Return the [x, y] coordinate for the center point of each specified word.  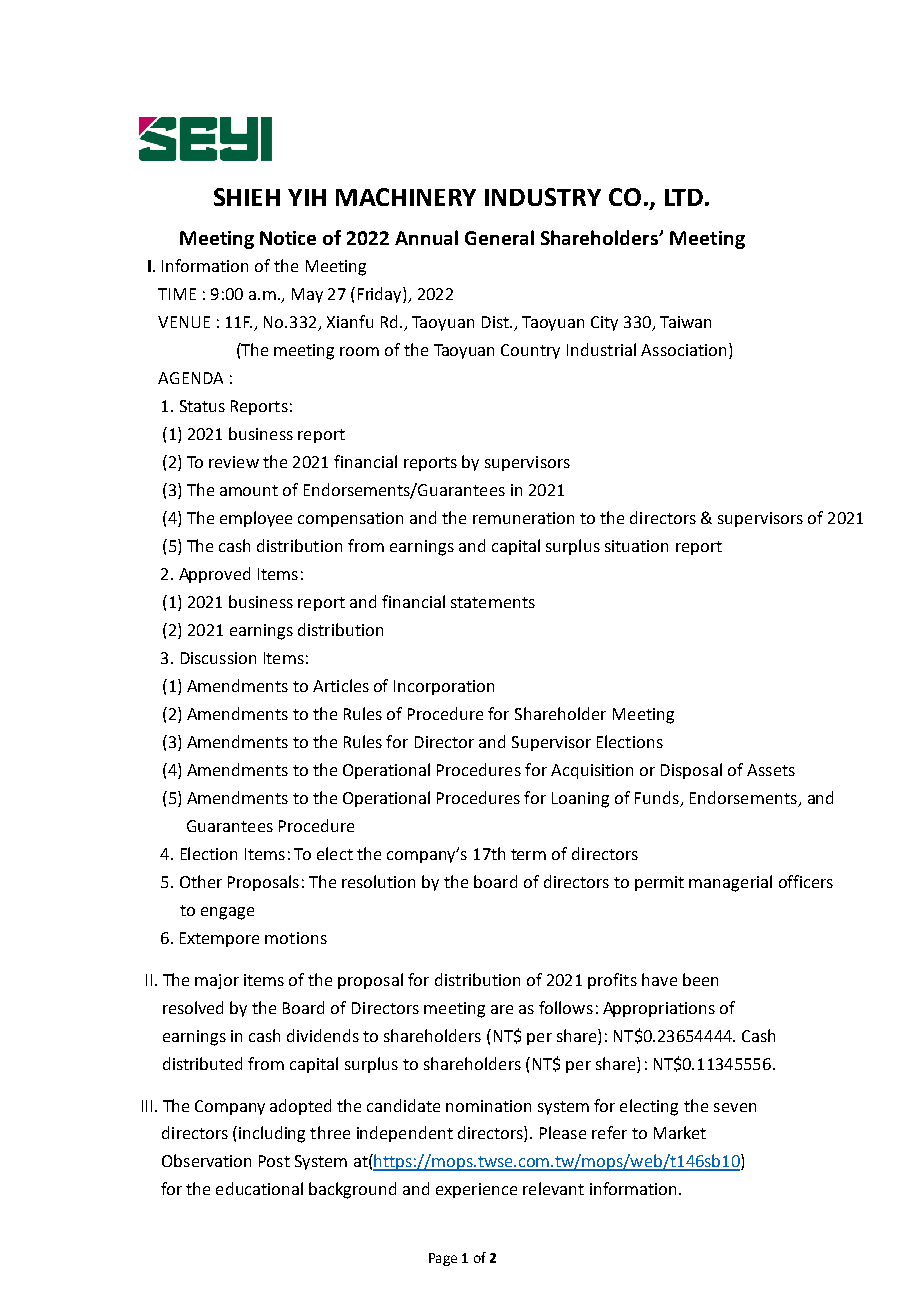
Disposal [691, 771]
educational [259, 1188]
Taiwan [685, 322]
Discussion [218, 658]
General [499, 237]
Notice [288, 238]
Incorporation [444, 687]
